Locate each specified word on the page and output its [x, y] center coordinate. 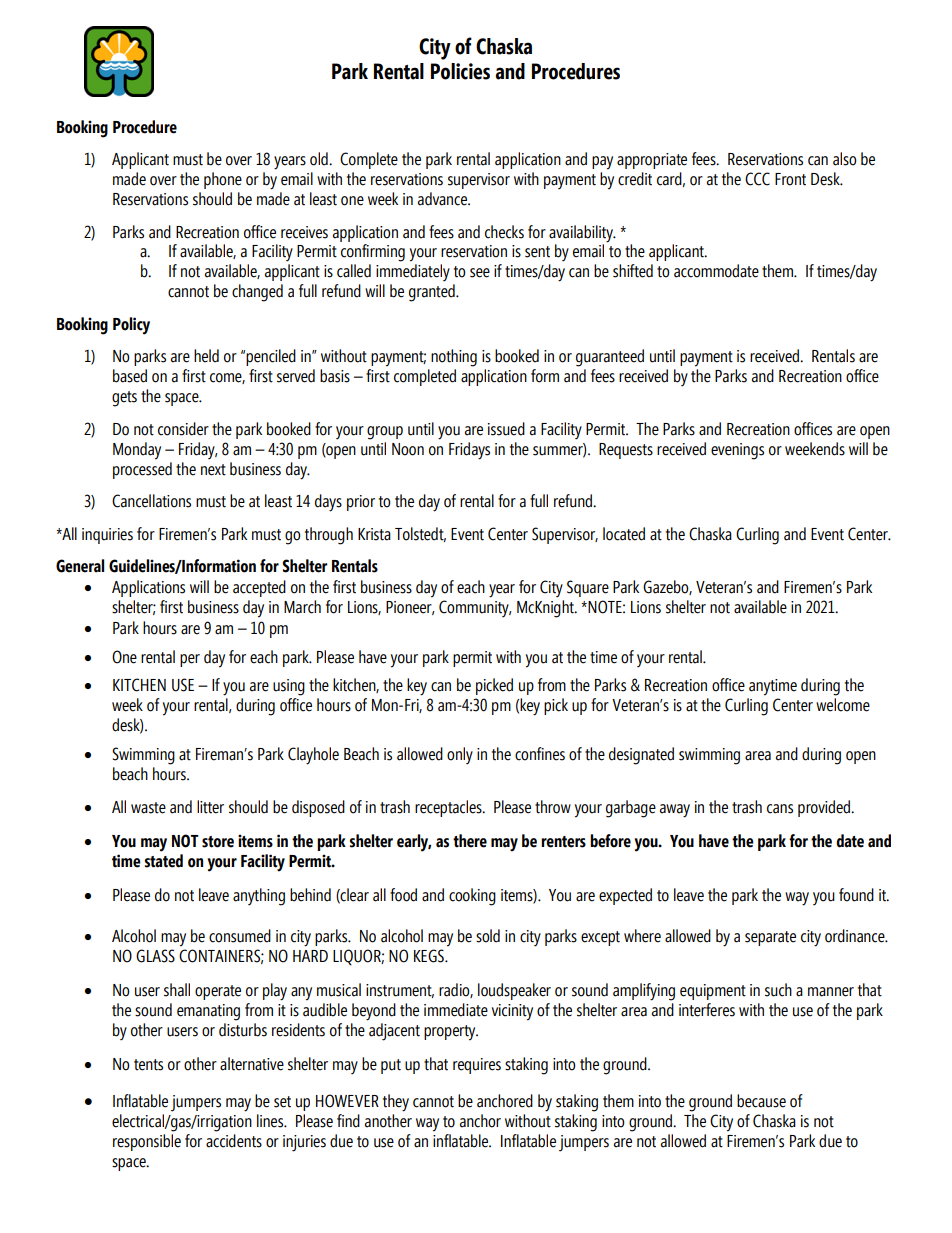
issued [506, 429]
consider [183, 429]
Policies [460, 71]
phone [223, 180]
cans [780, 809]
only [460, 756]
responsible [147, 1142]
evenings [737, 451]
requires [477, 1066]
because [761, 1101]
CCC [757, 179]
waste [148, 808]
